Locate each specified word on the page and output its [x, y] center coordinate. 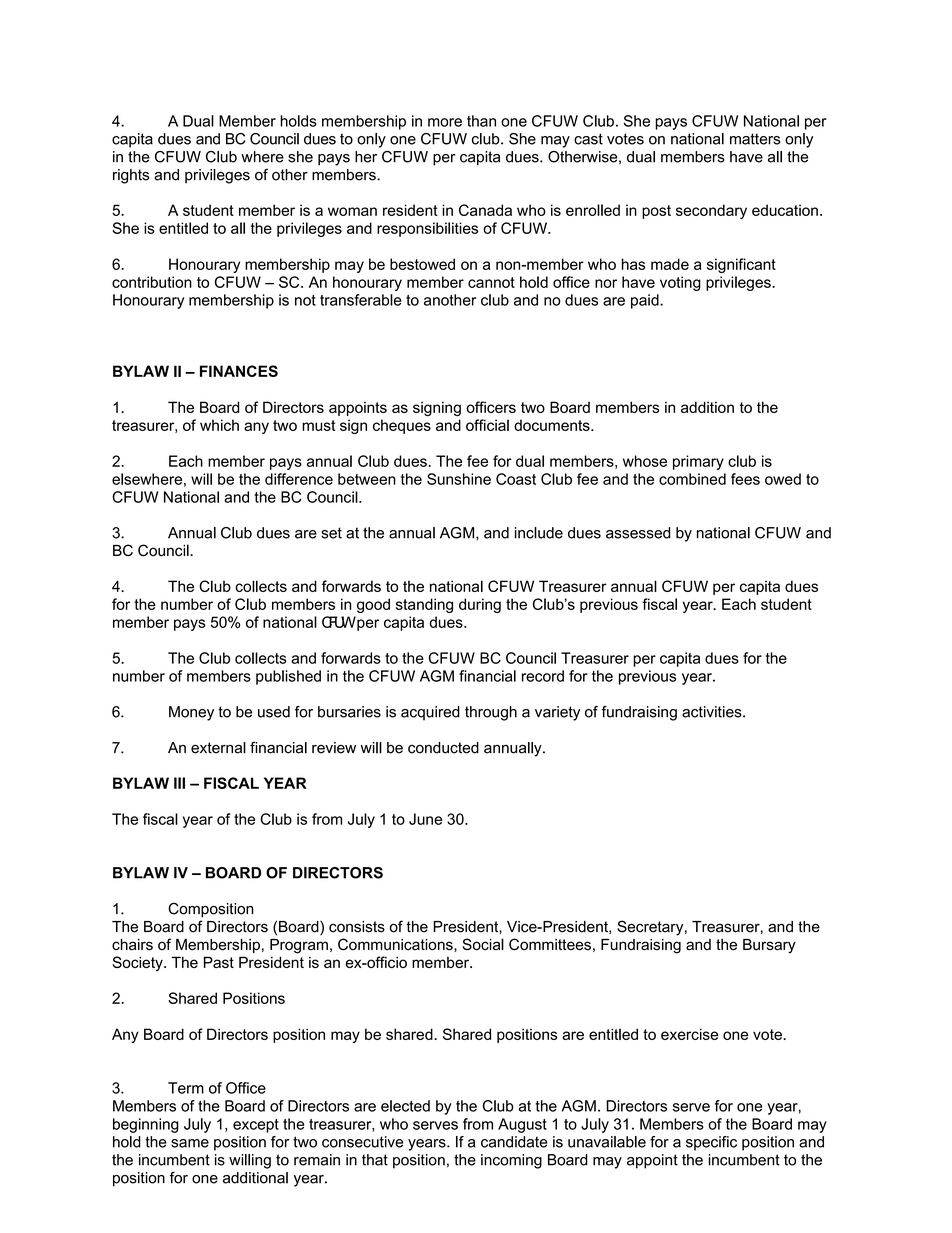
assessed [638, 533]
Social [483, 944]
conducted [443, 748]
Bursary [769, 946]
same [190, 1143]
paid [646, 301]
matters [755, 139]
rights [131, 176]
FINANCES [239, 371]
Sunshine [459, 479]
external [218, 748]
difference [299, 479]
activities [713, 712]
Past [219, 962]
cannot [491, 282]
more [445, 122]
